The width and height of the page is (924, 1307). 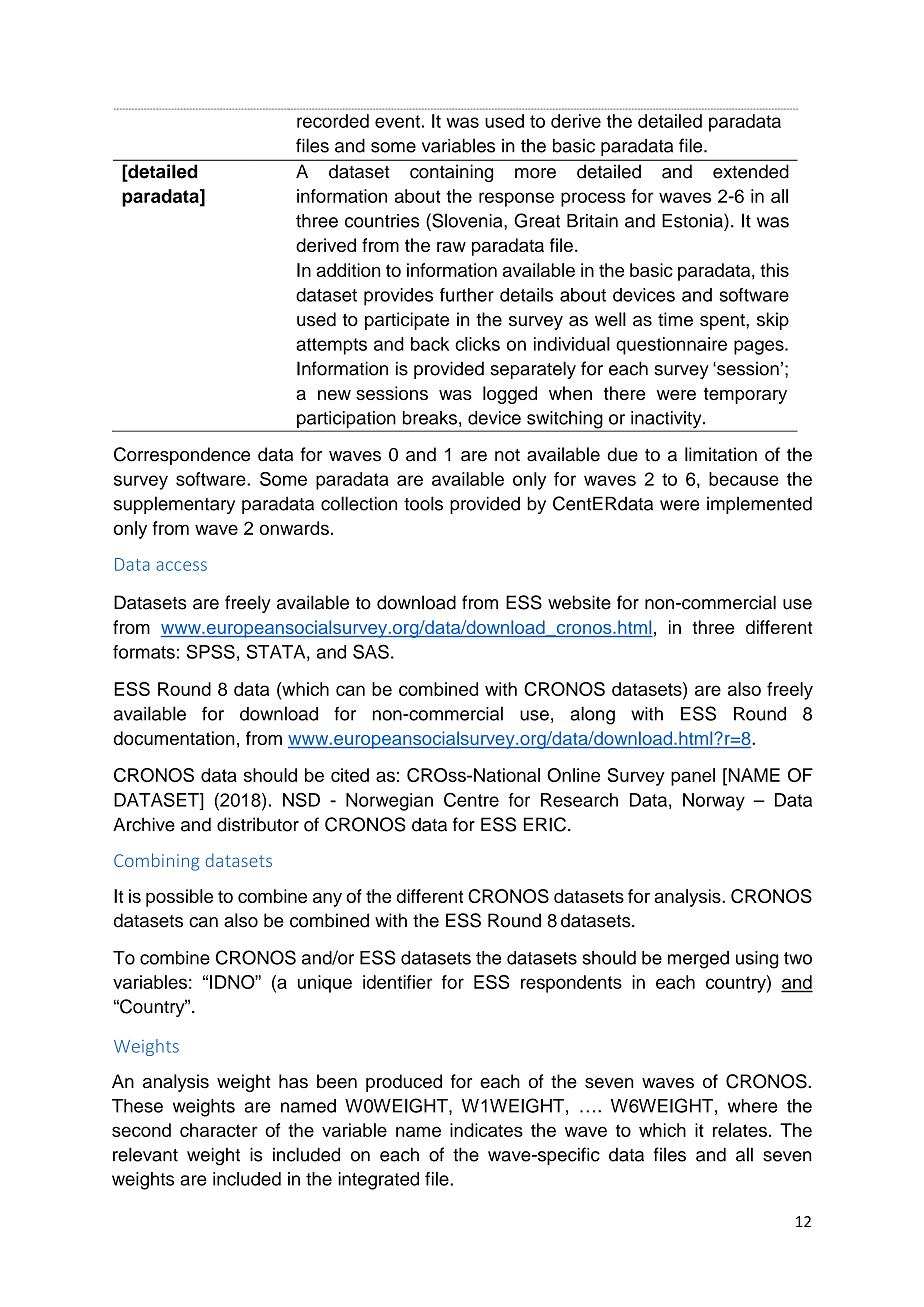 What do you see at coordinates (219, 1130) in the page?
I see `character` at bounding box center [219, 1130].
